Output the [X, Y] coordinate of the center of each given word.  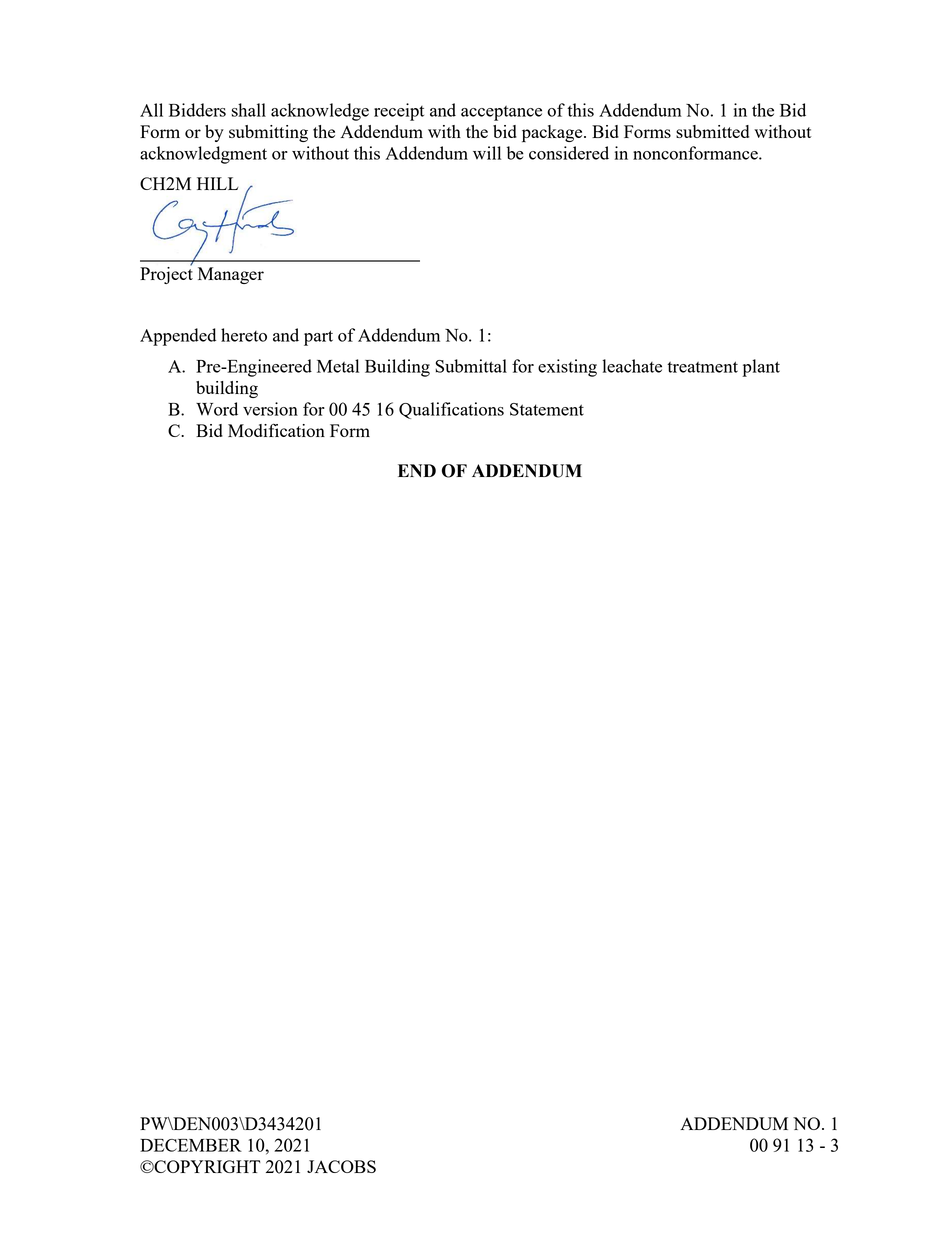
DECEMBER [191, 1145]
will [487, 153]
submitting [268, 133]
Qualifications [451, 410]
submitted [712, 131]
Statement [547, 409]
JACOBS [341, 1166]
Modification [276, 430]
